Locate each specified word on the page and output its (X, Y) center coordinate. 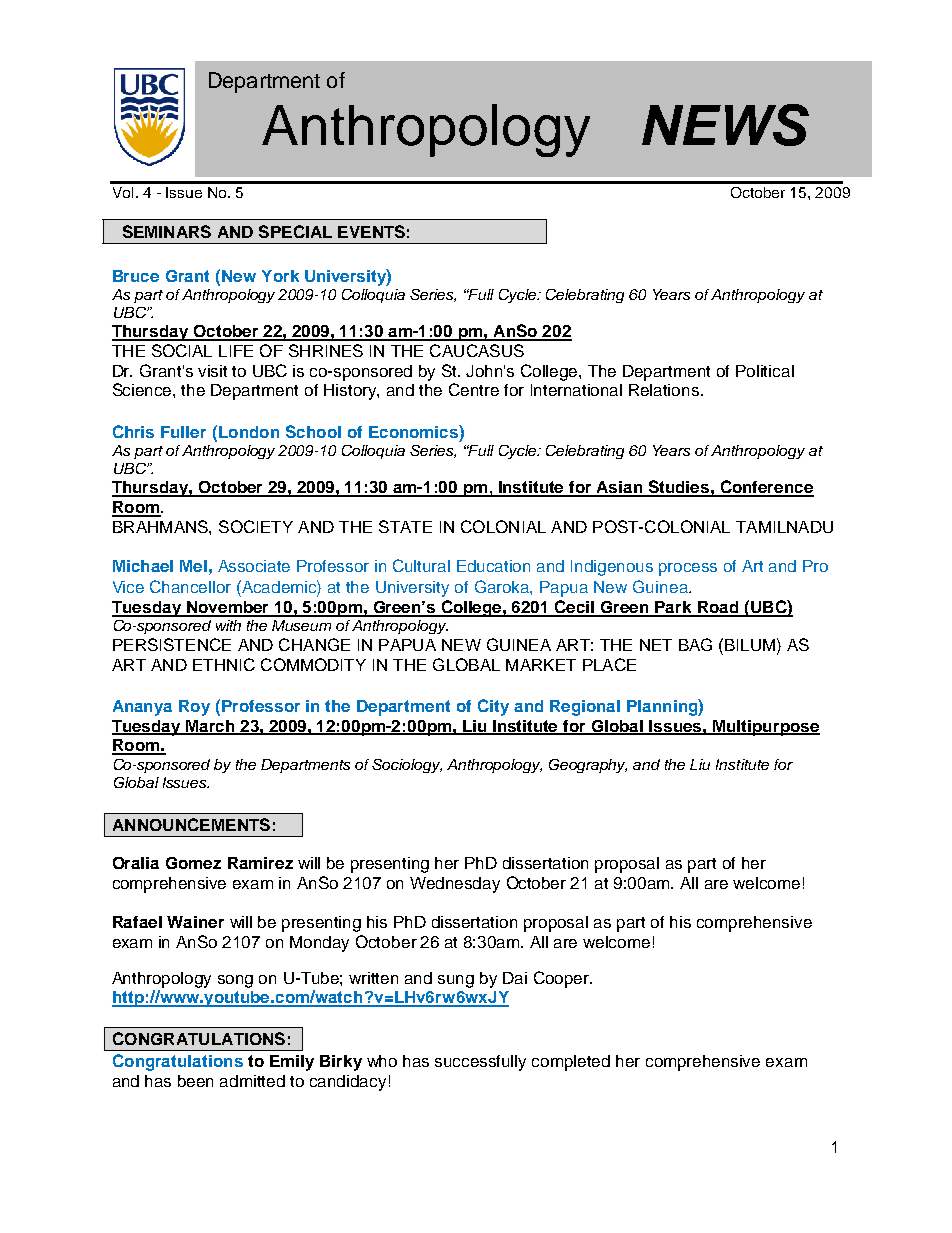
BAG (695, 644)
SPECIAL (295, 231)
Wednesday (455, 885)
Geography (588, 766)
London (247, 431)
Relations (665, 390)
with (228, 625)
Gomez (193, 863)
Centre (474, 389)
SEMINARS (167, 231)
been (195, 1081)
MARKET (541, 665)
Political (765, 371)
